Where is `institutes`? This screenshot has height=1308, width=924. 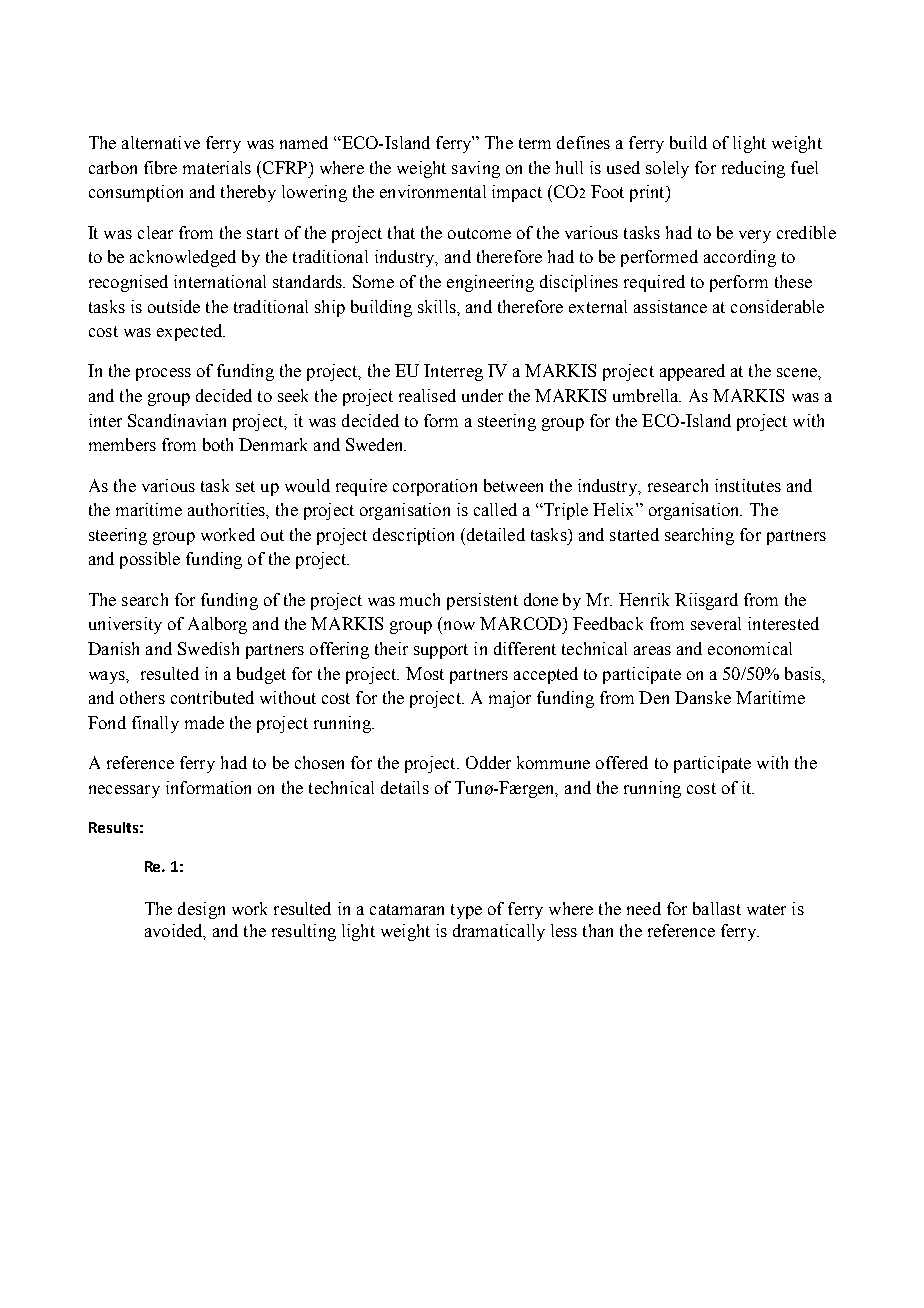
institutes is located at coordinates (748, 485).
